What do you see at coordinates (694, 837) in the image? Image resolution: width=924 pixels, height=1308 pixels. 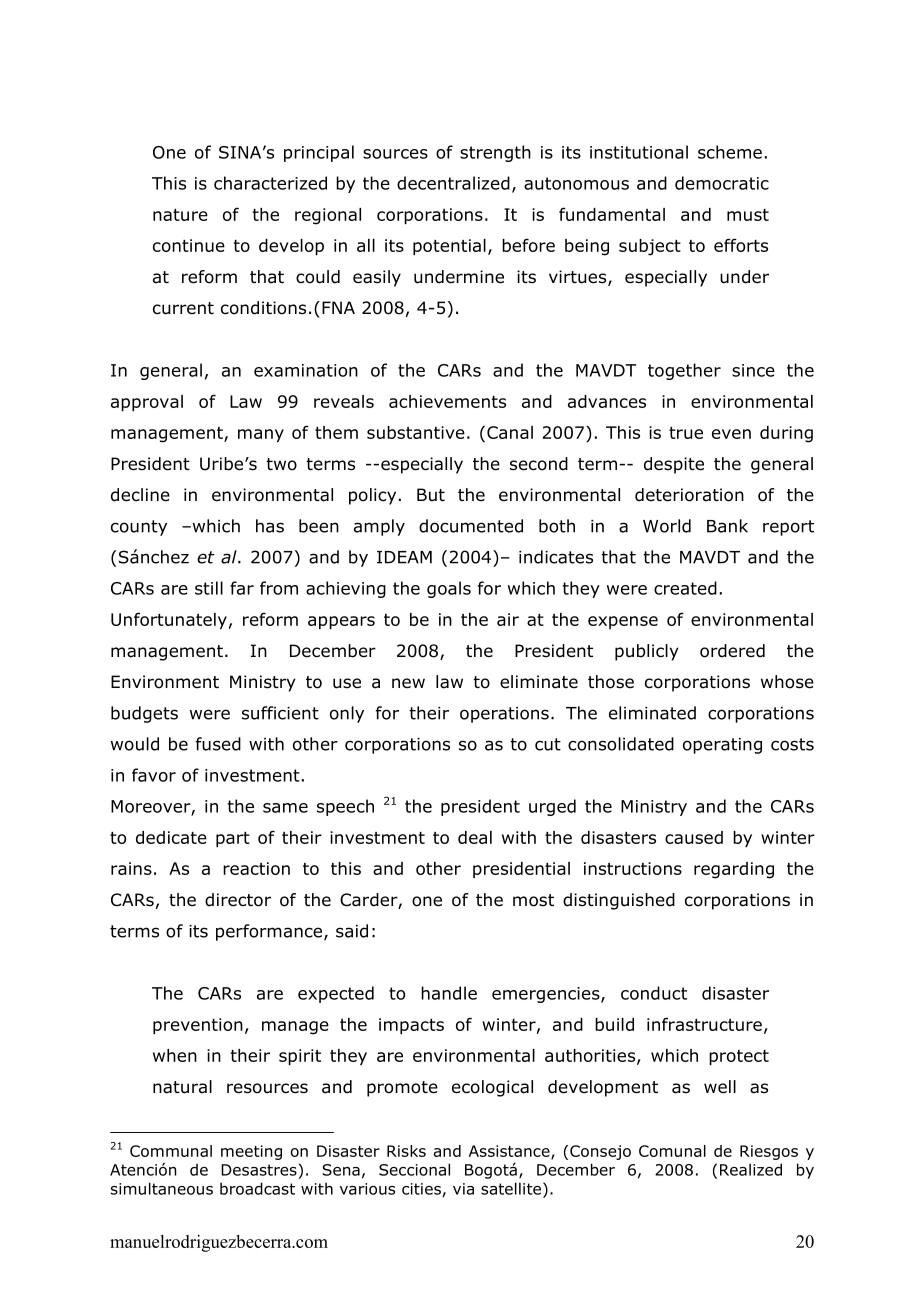 I see `caused` at bounding box center [694, 837].
